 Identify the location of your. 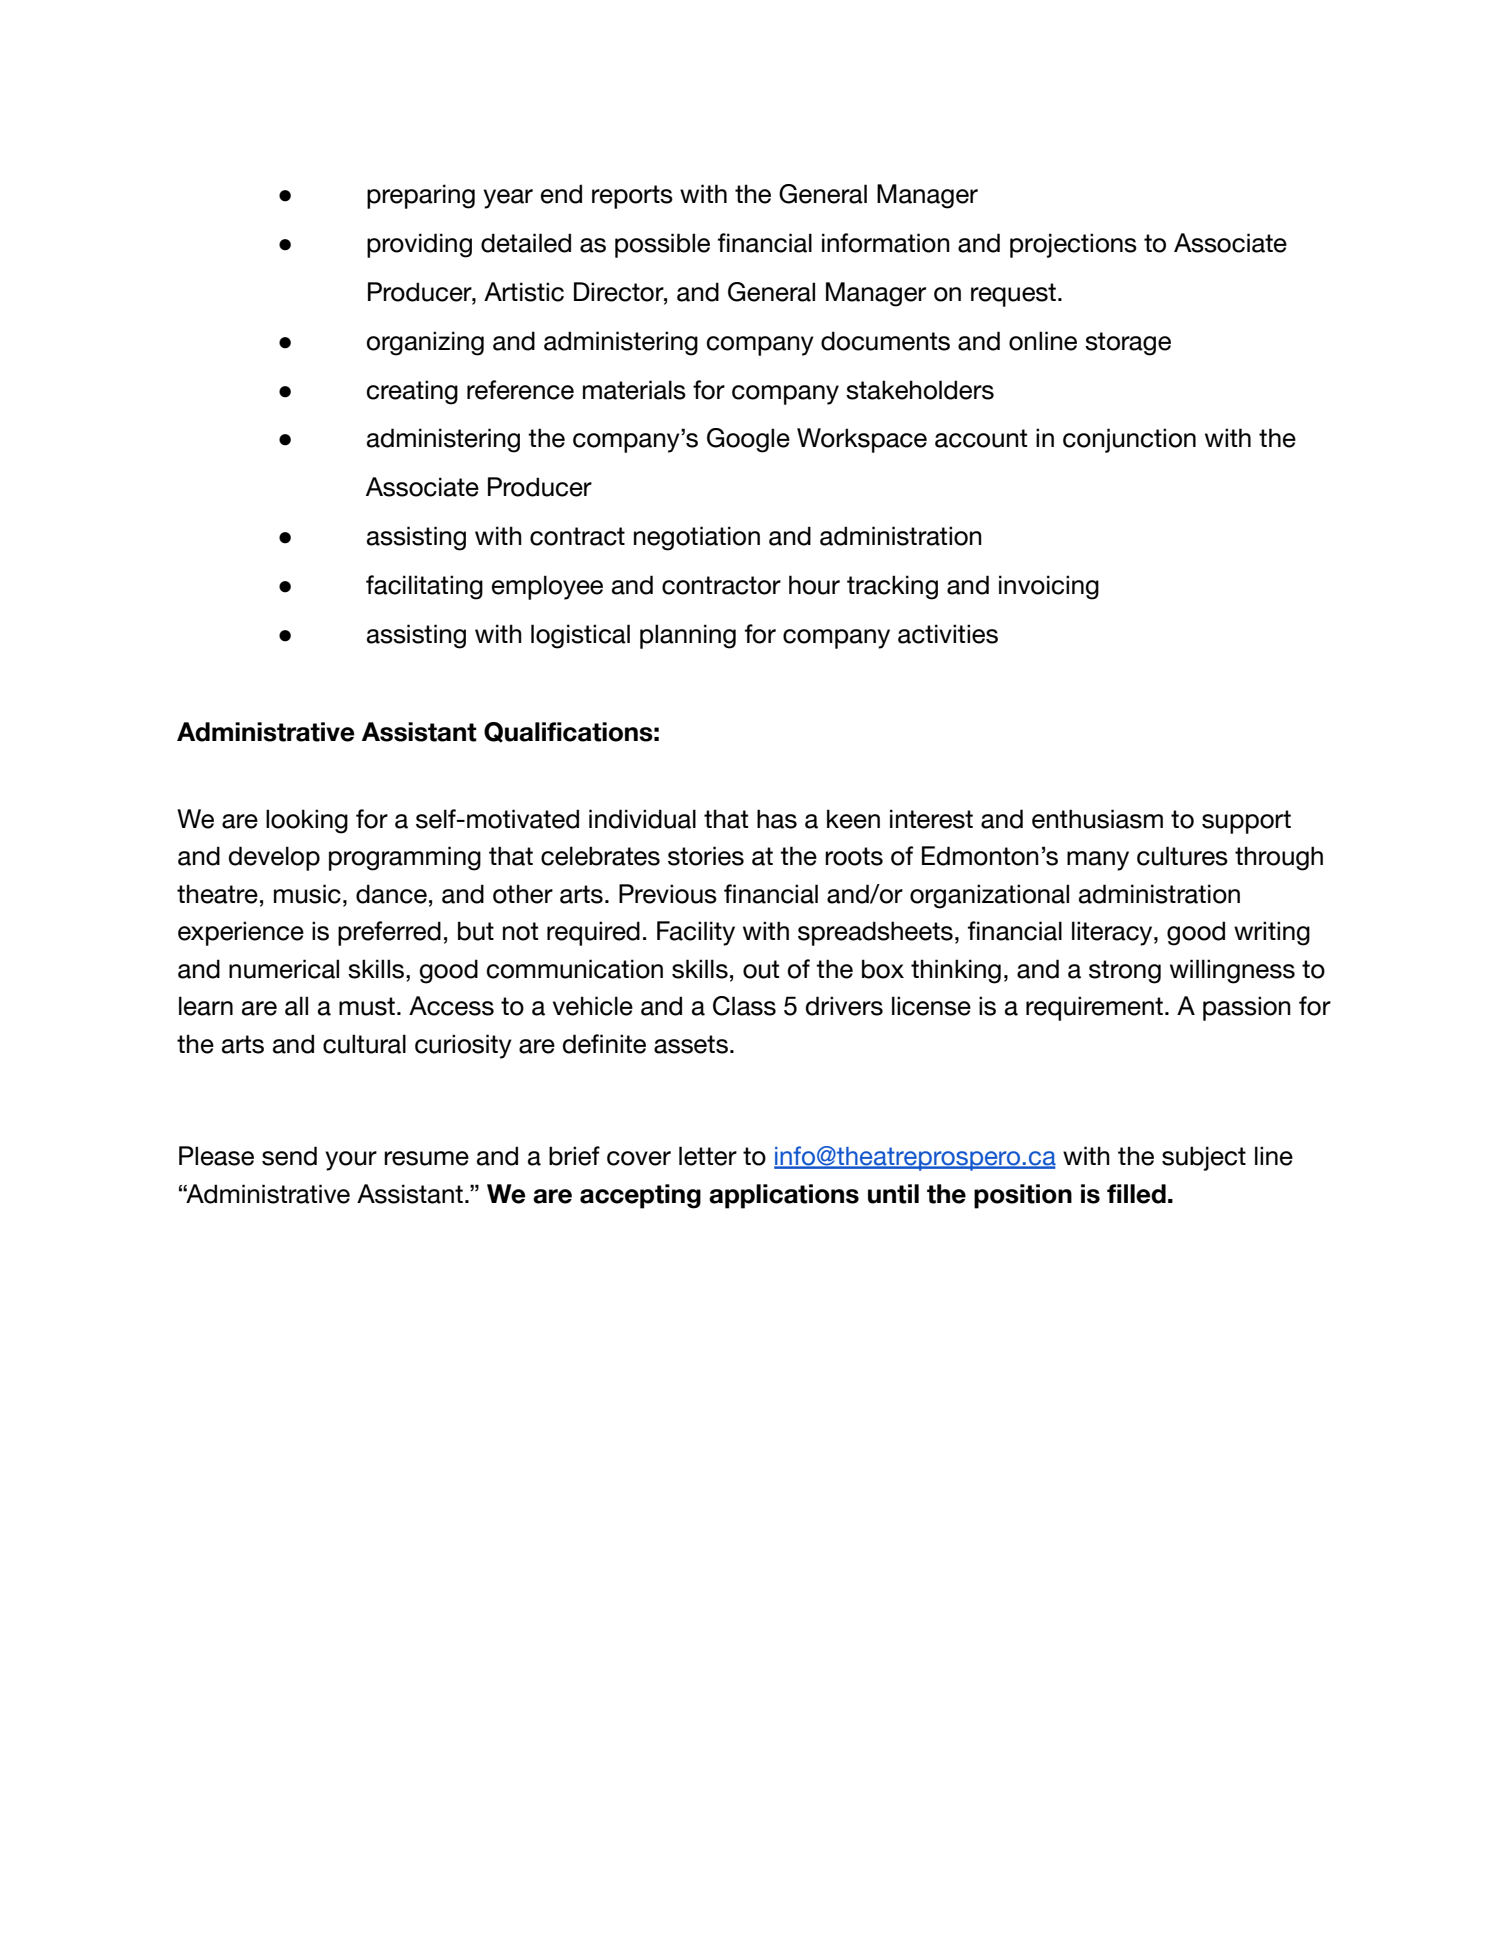
(351, 1161).
